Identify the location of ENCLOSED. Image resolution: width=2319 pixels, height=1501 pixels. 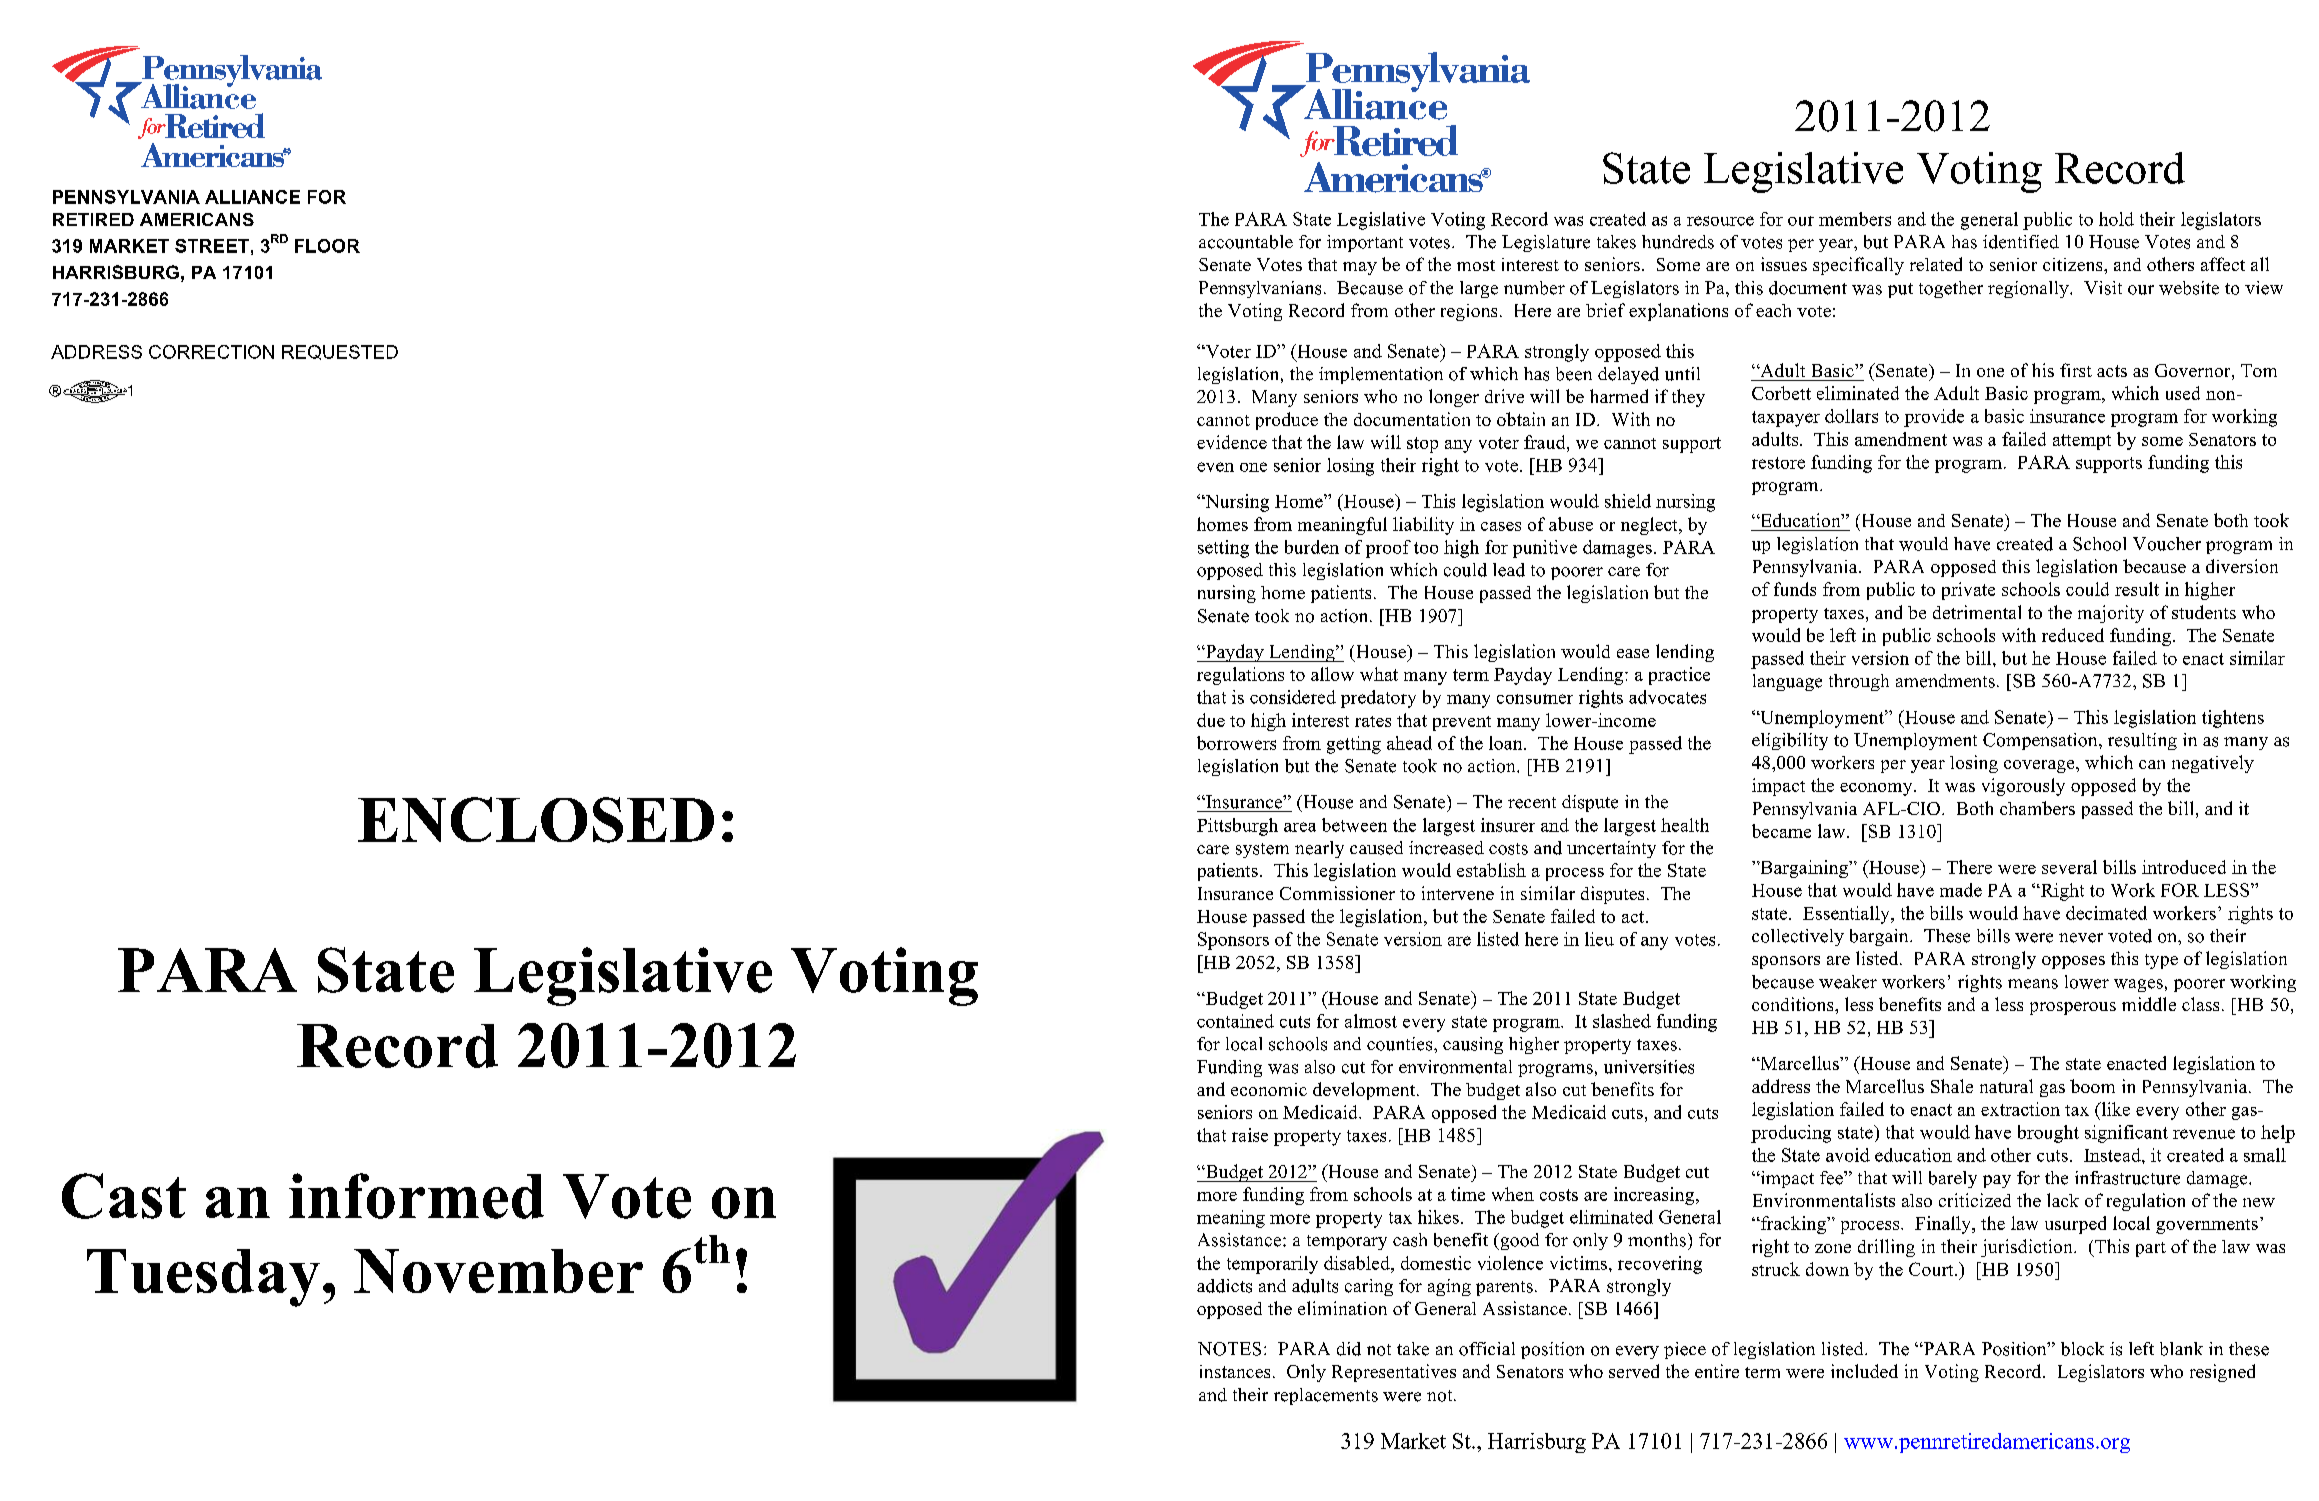
(536, 820).
